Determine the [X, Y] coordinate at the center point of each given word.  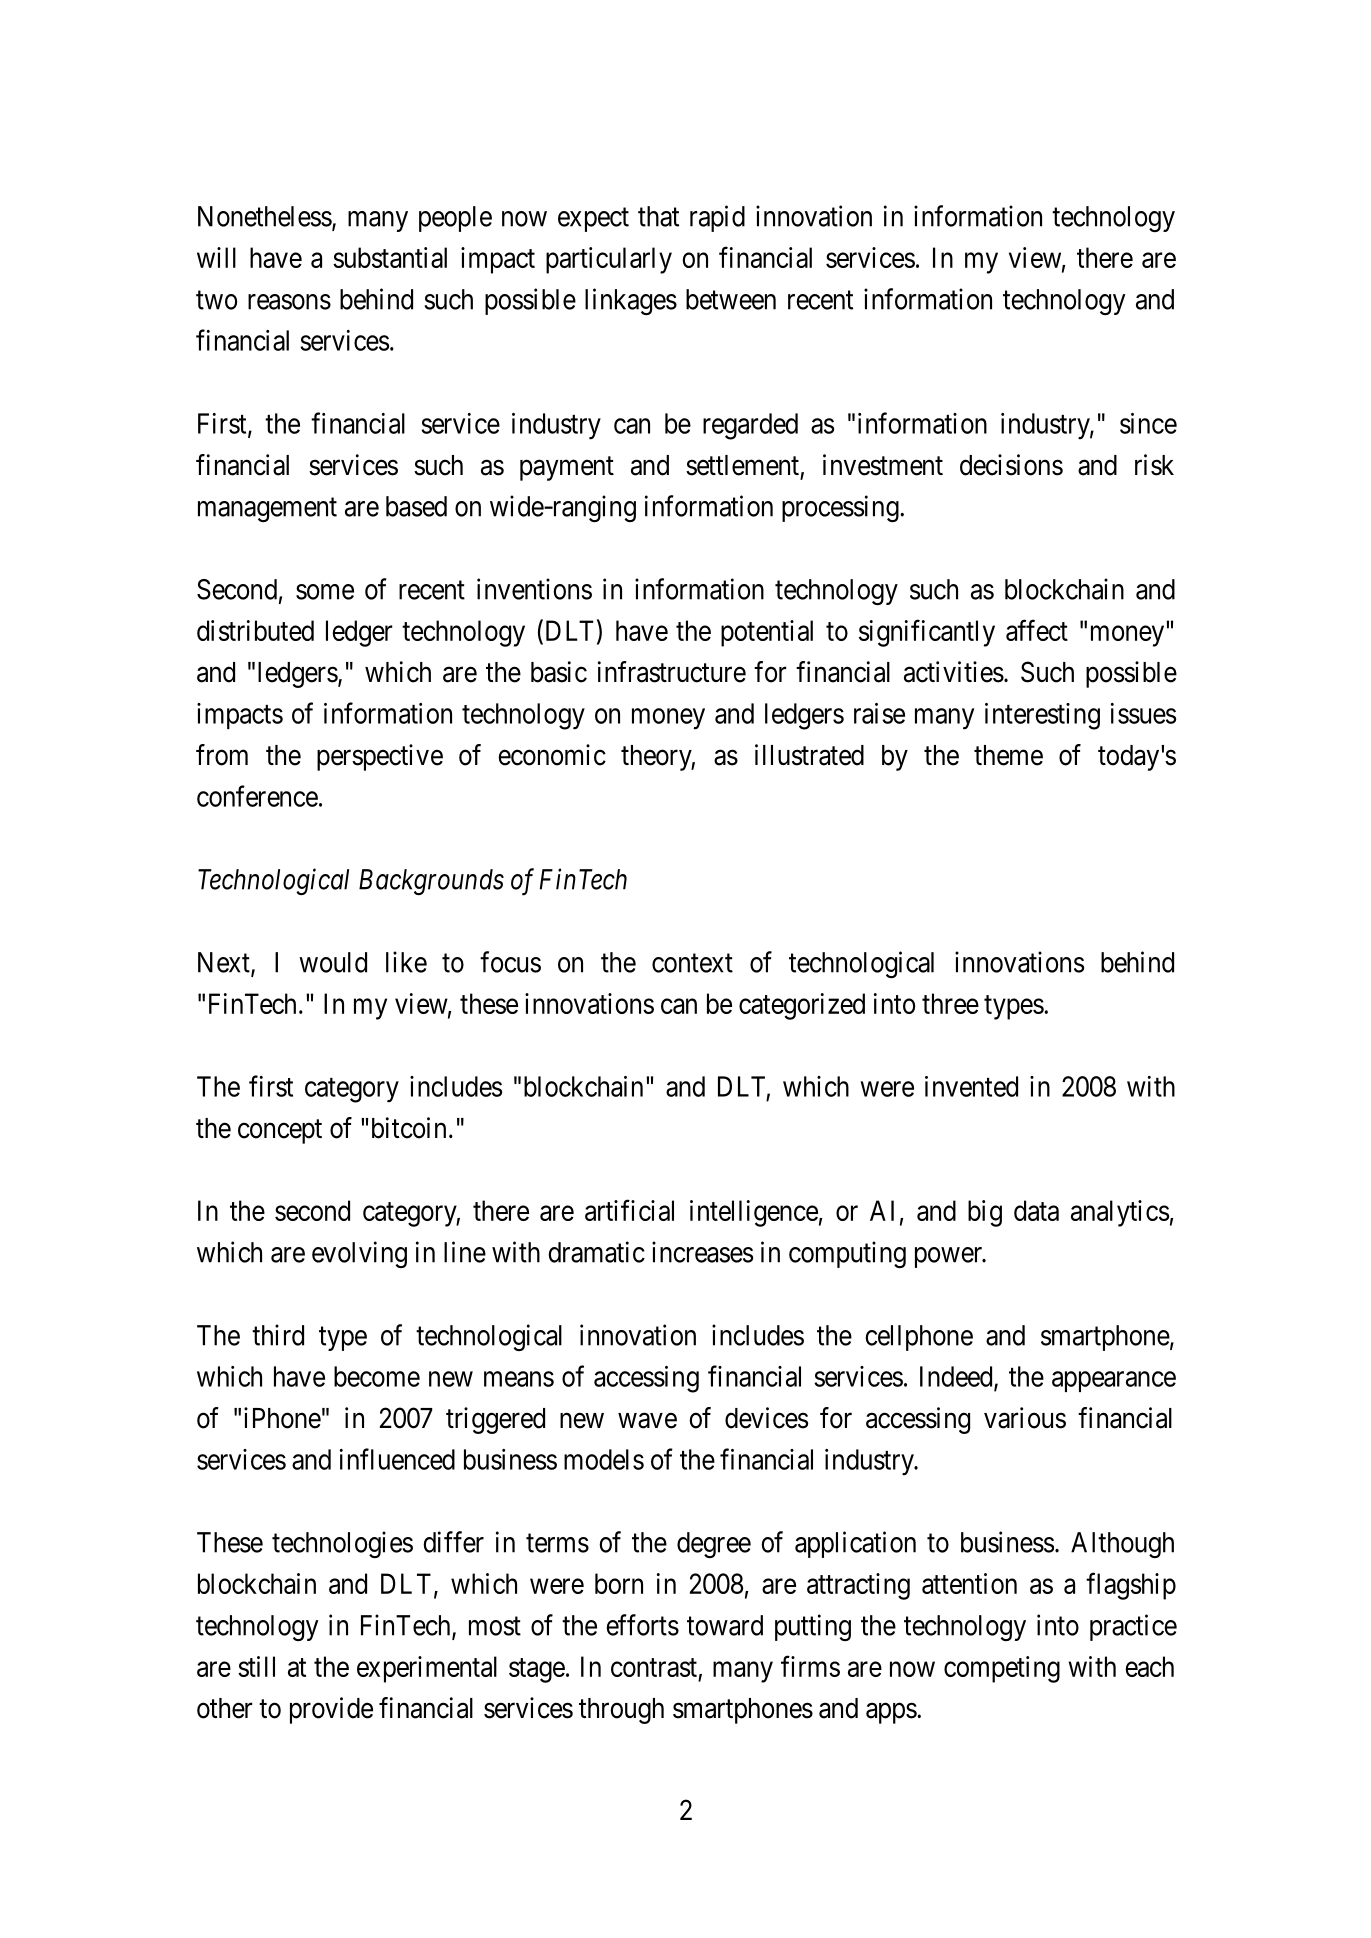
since [1148, 423]
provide [331, 1710]
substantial [390, 257]
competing [1002, 1669]
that [658, 216]
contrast [654, 1667]
